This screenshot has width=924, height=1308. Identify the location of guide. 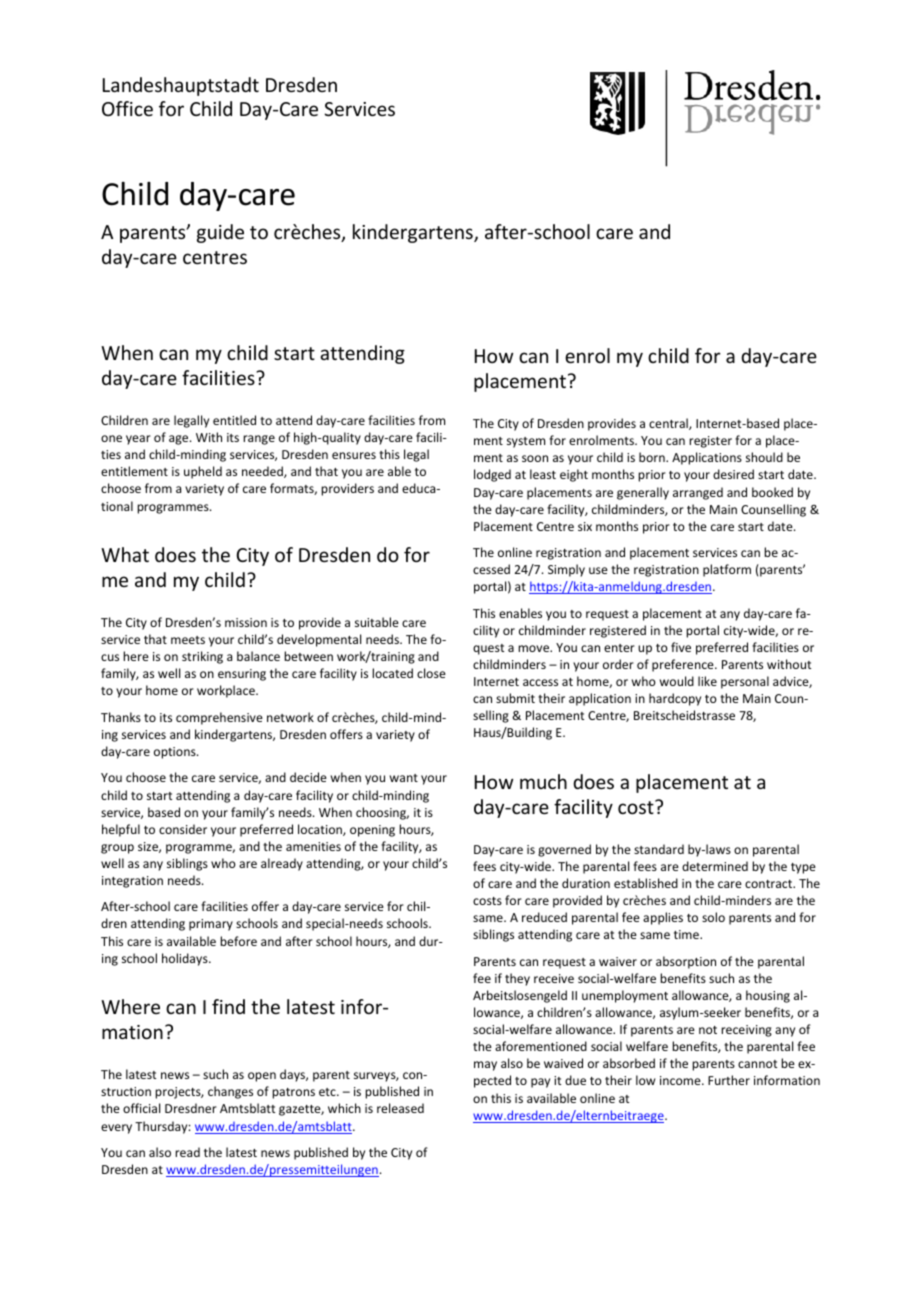
(220, 233).
